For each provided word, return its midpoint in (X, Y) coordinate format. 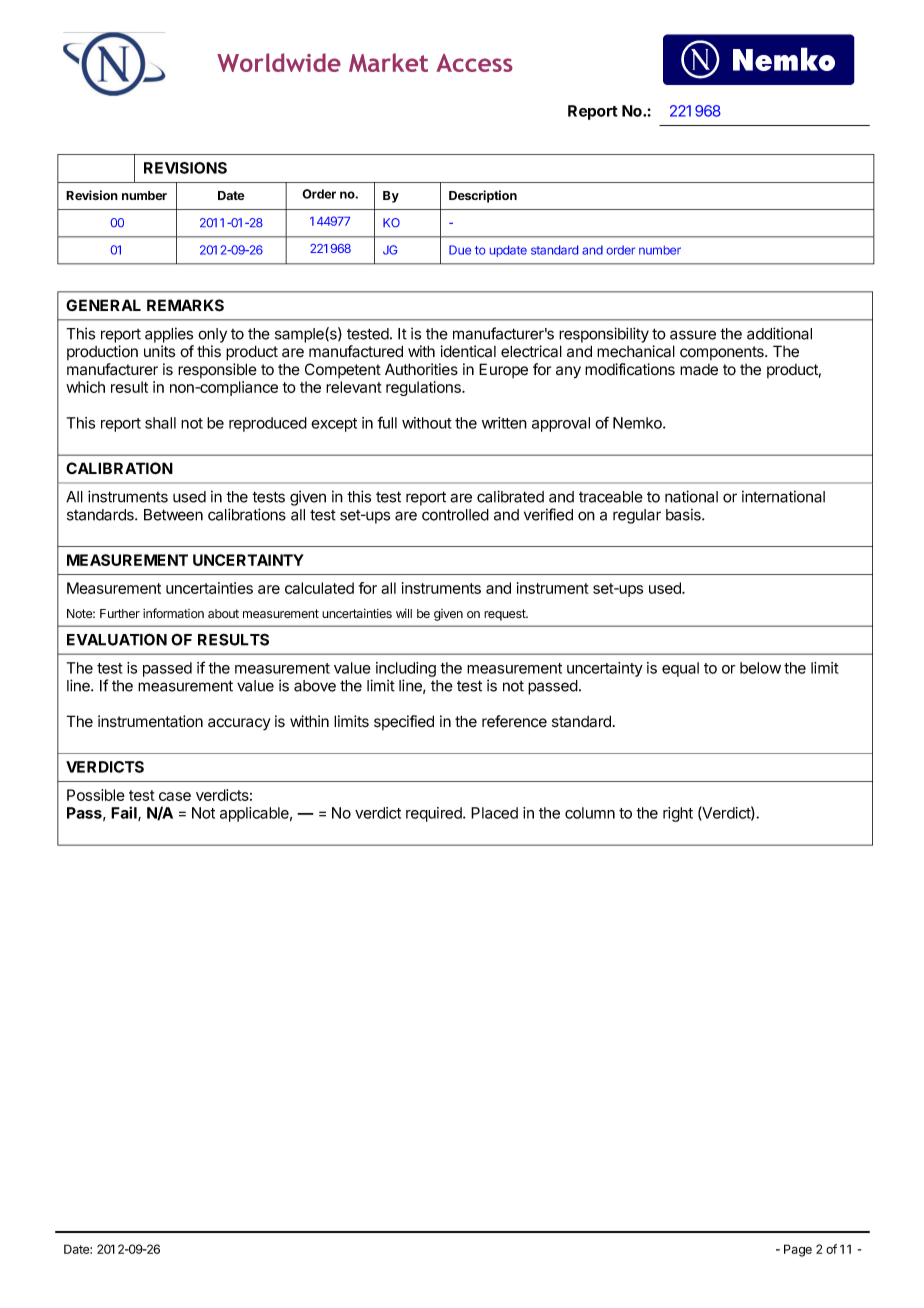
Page (798, 1250)
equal (680, 669)
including (406, 669)
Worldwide (279, 62)
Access (474, 63)
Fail (125, 813)
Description (483, 196)
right (678, 814)
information (173, 613)
